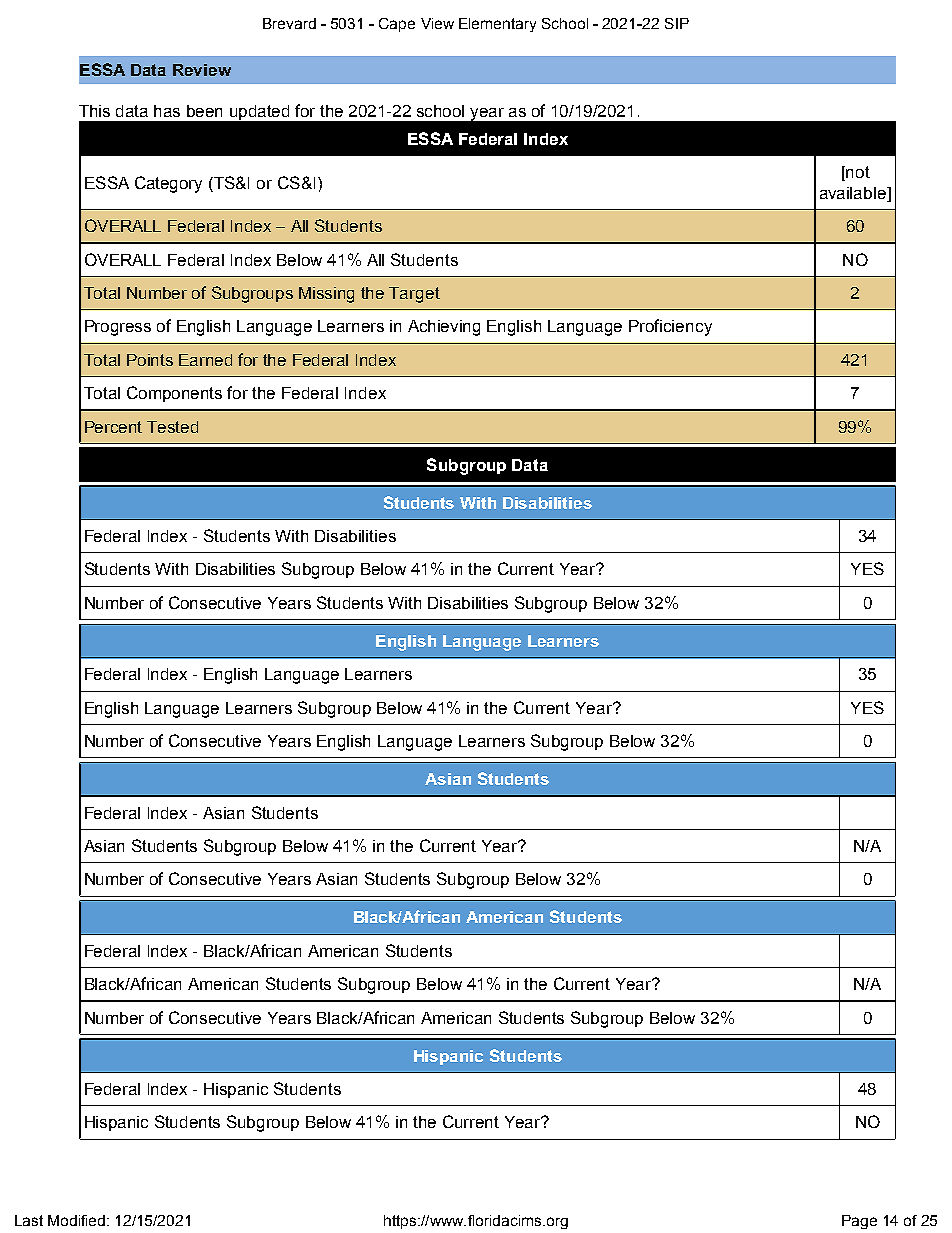  What do you see at coordinates (94, 111) in the screenshot?
I see `This` at bounding box center [94, 111].
